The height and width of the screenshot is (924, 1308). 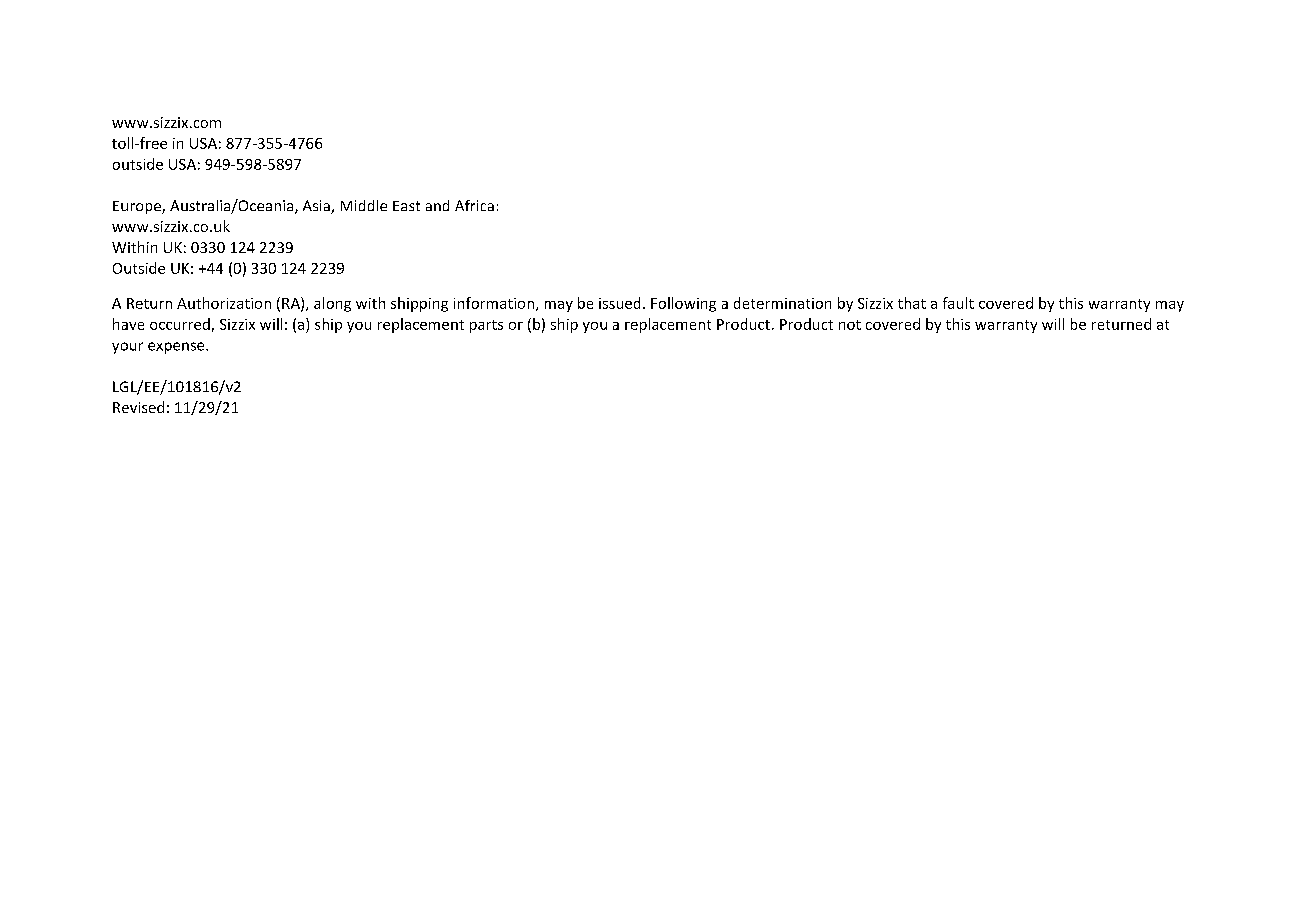 What do you see at coordinates (437, 205) in the screenshot?
I see `and` at bounding box center [437, 205].
